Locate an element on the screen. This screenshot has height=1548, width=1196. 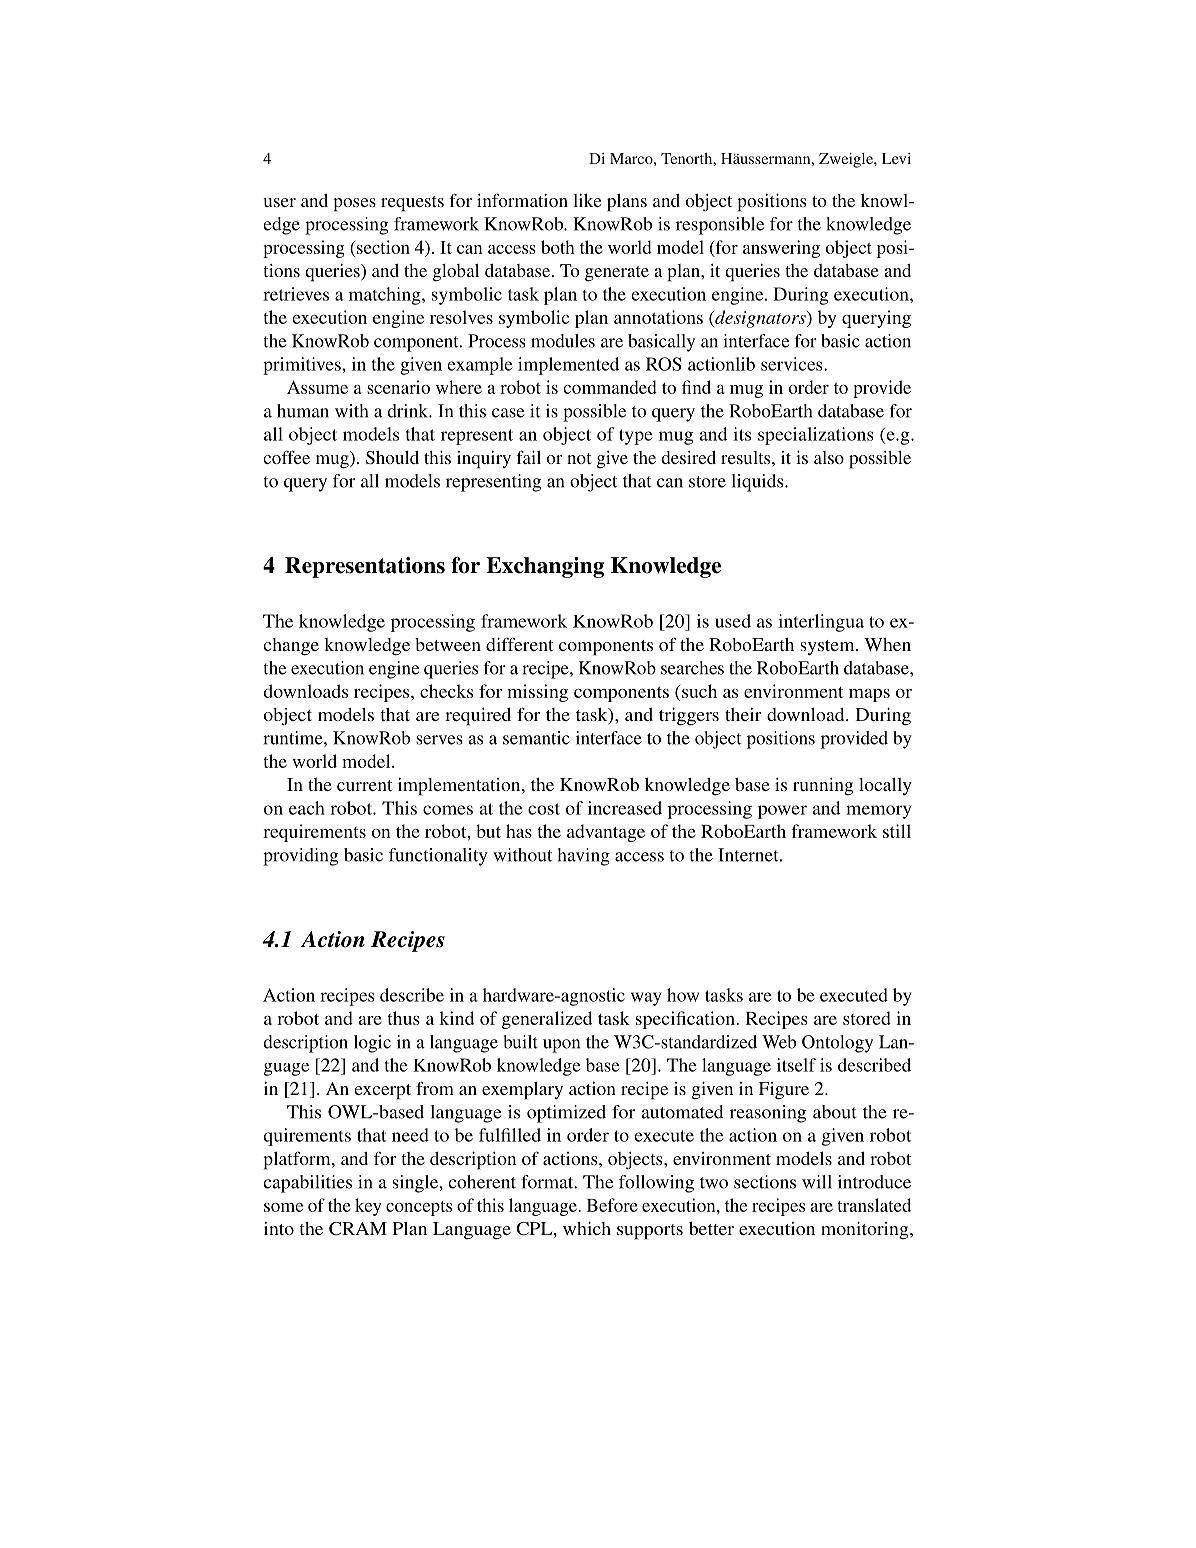
current is located at coordinates (364, 785).
